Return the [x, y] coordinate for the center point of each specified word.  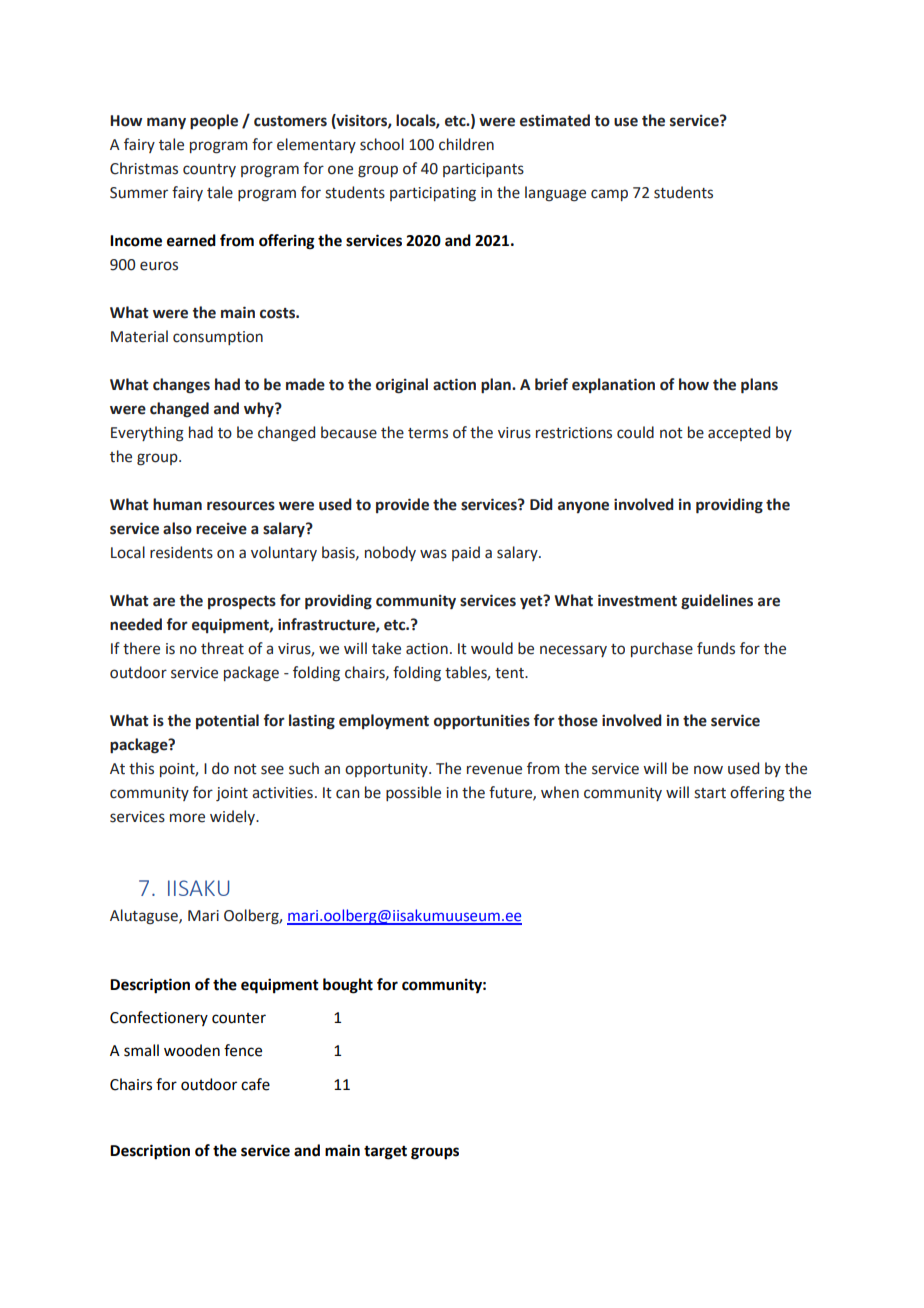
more [187, 818]
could [635, 432]
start [710, 793]
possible [413, 793]
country [209, 170]
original [402, 386]
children [466, 144]
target [385, 1153]
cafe [255, 1084]
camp [609, 195]
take [386, 648]
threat [222, 648]
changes [181, 386]
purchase [662, 649]
